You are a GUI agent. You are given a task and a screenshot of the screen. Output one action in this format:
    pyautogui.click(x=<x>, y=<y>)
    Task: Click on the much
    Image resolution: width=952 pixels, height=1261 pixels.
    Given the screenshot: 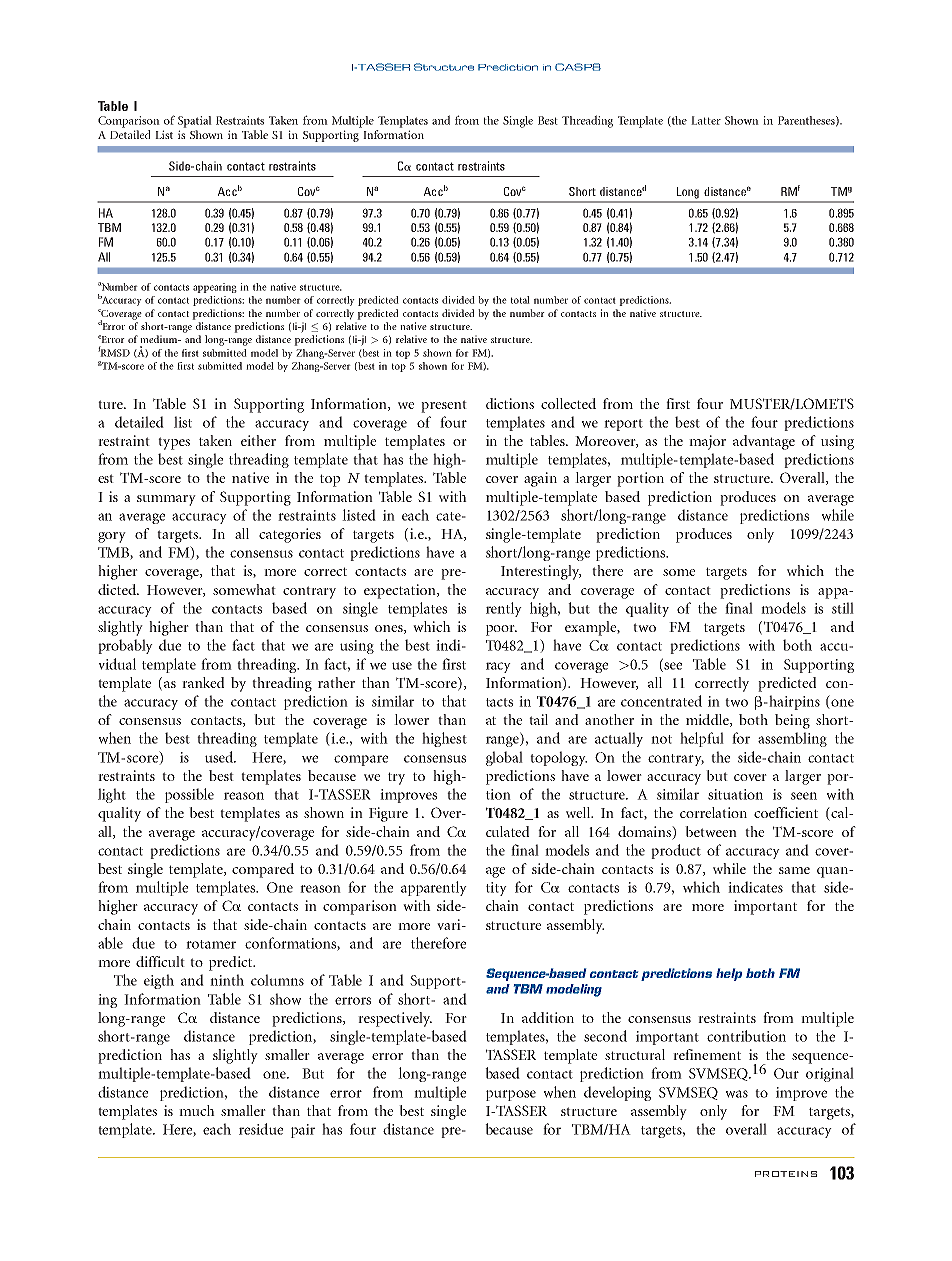 What is the action you would take?
    pyautogui.click(x=197, y=1110)
